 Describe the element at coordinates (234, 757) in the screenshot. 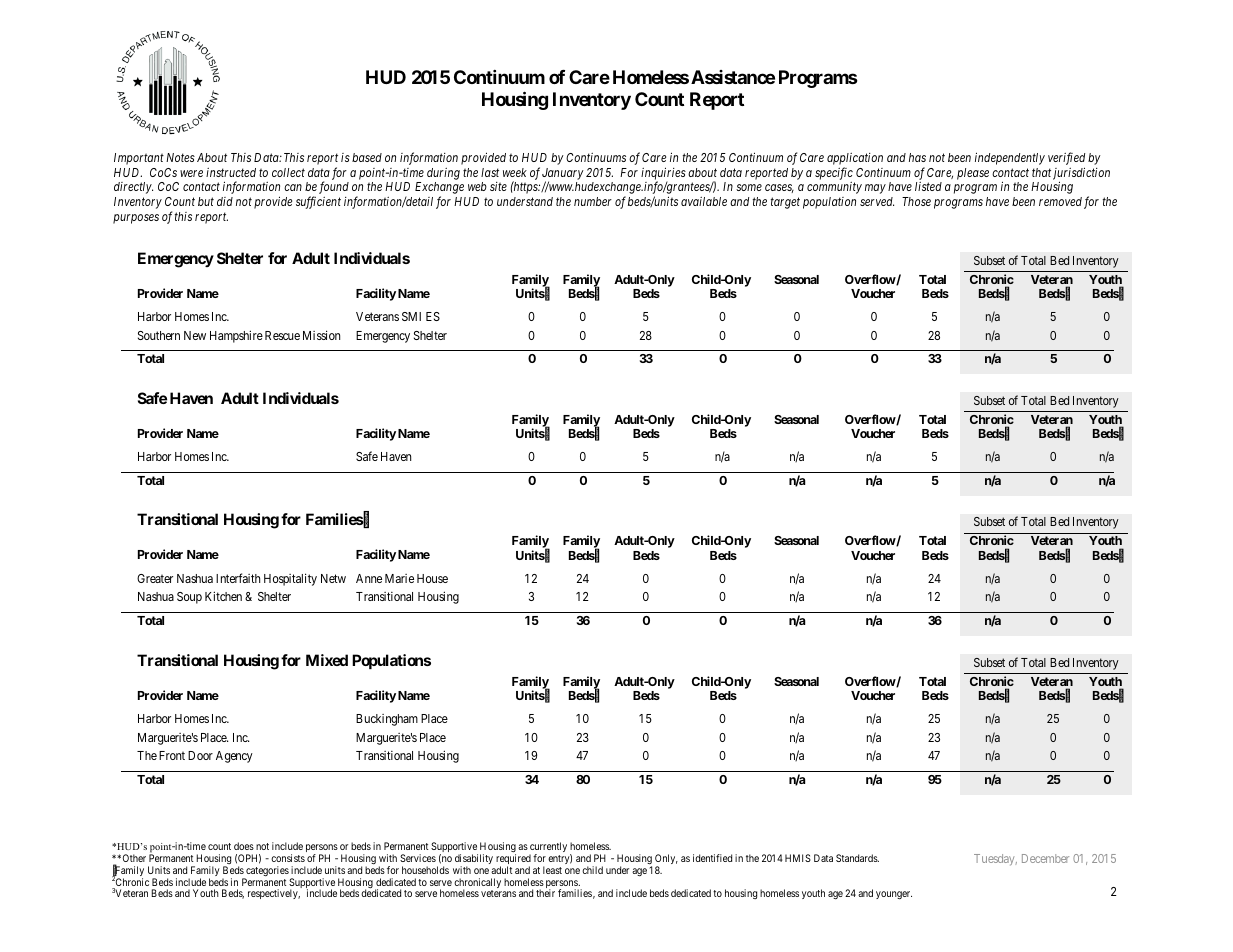

I see `Agency` at that location.
